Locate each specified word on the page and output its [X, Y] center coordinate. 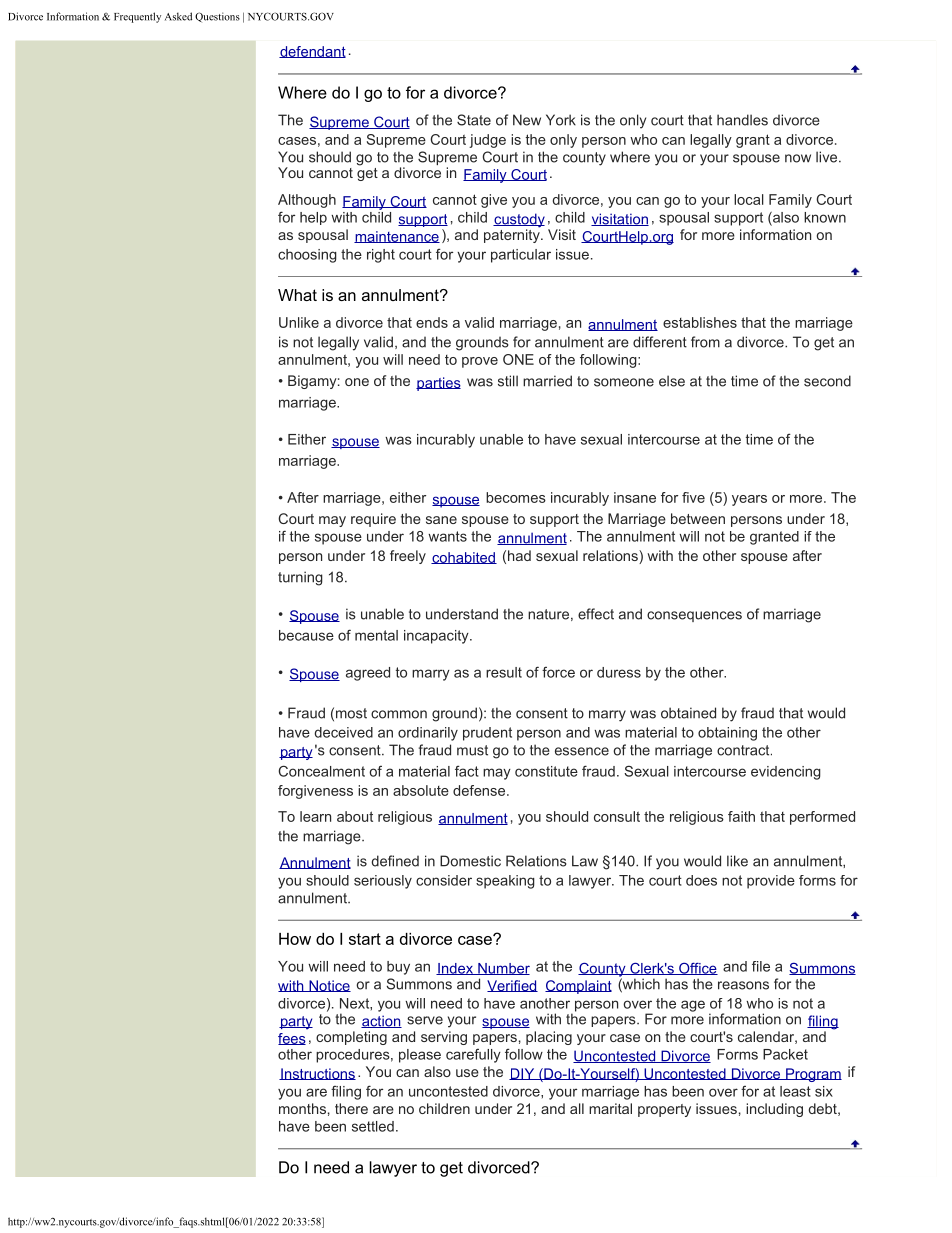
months [302, 1108]
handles [742, 120]
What [297, 295]
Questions [217, 17]
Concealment [321, 771]
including [774, 1110]
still [508, 381]
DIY [523, 1074]
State [474, 120]
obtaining [727, 734]
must [472, 750]
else [672, 381]
